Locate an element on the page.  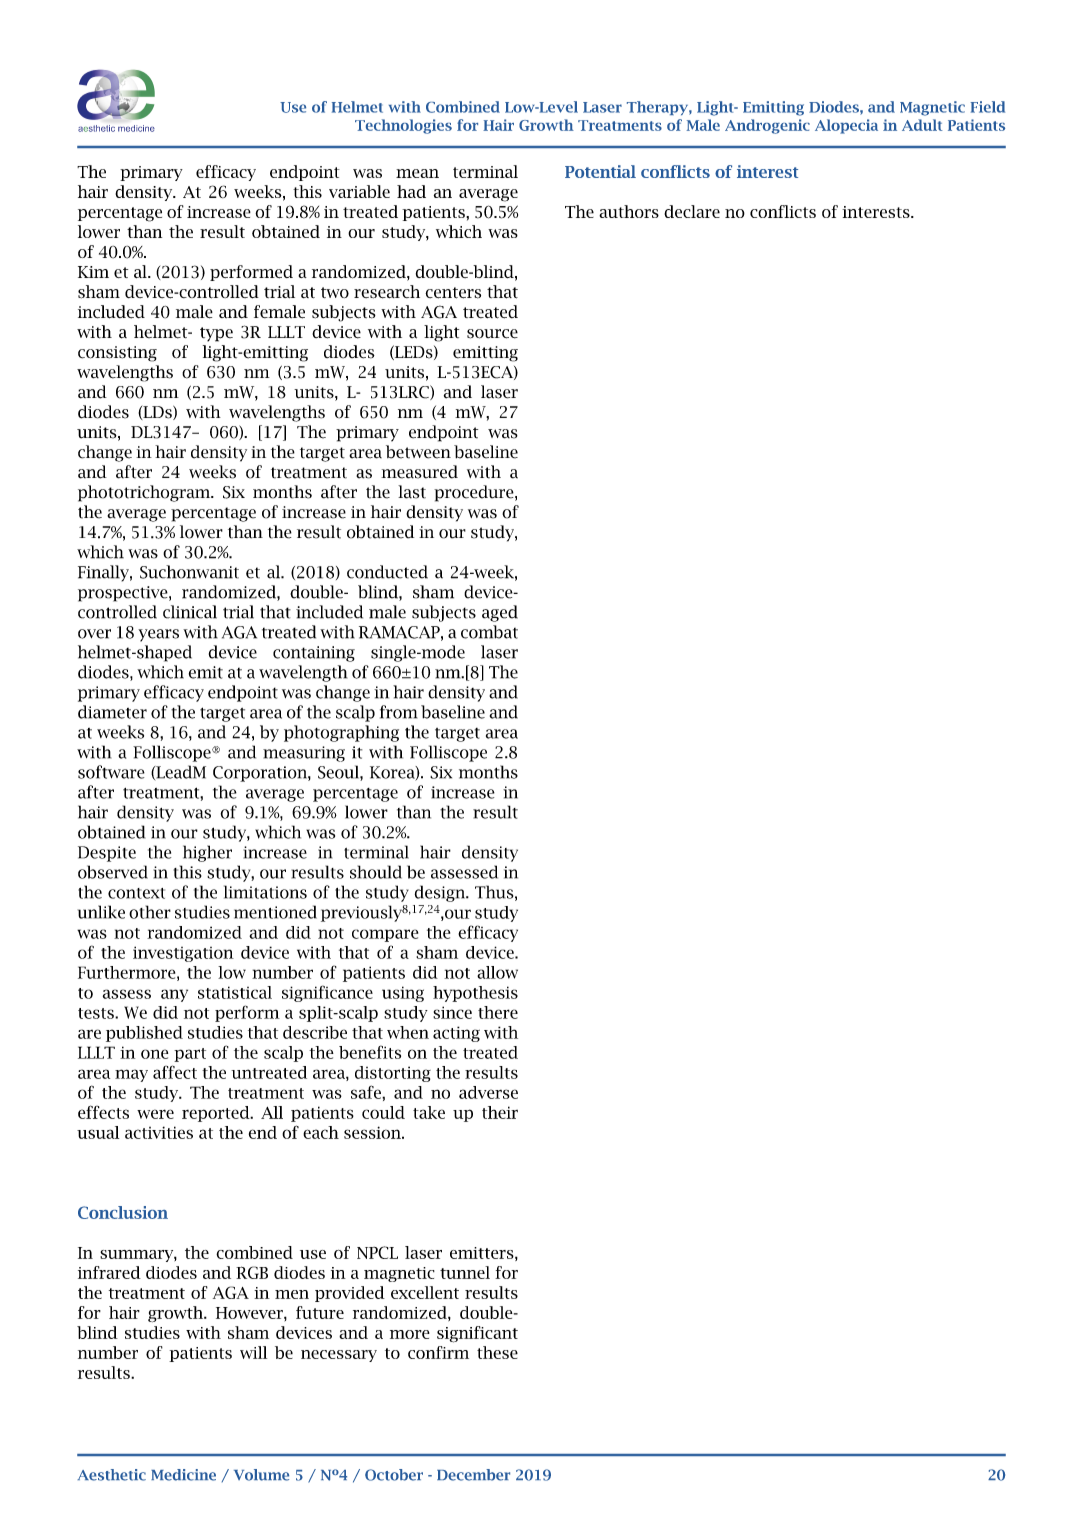
combat is located at coordinates (489, 632).
